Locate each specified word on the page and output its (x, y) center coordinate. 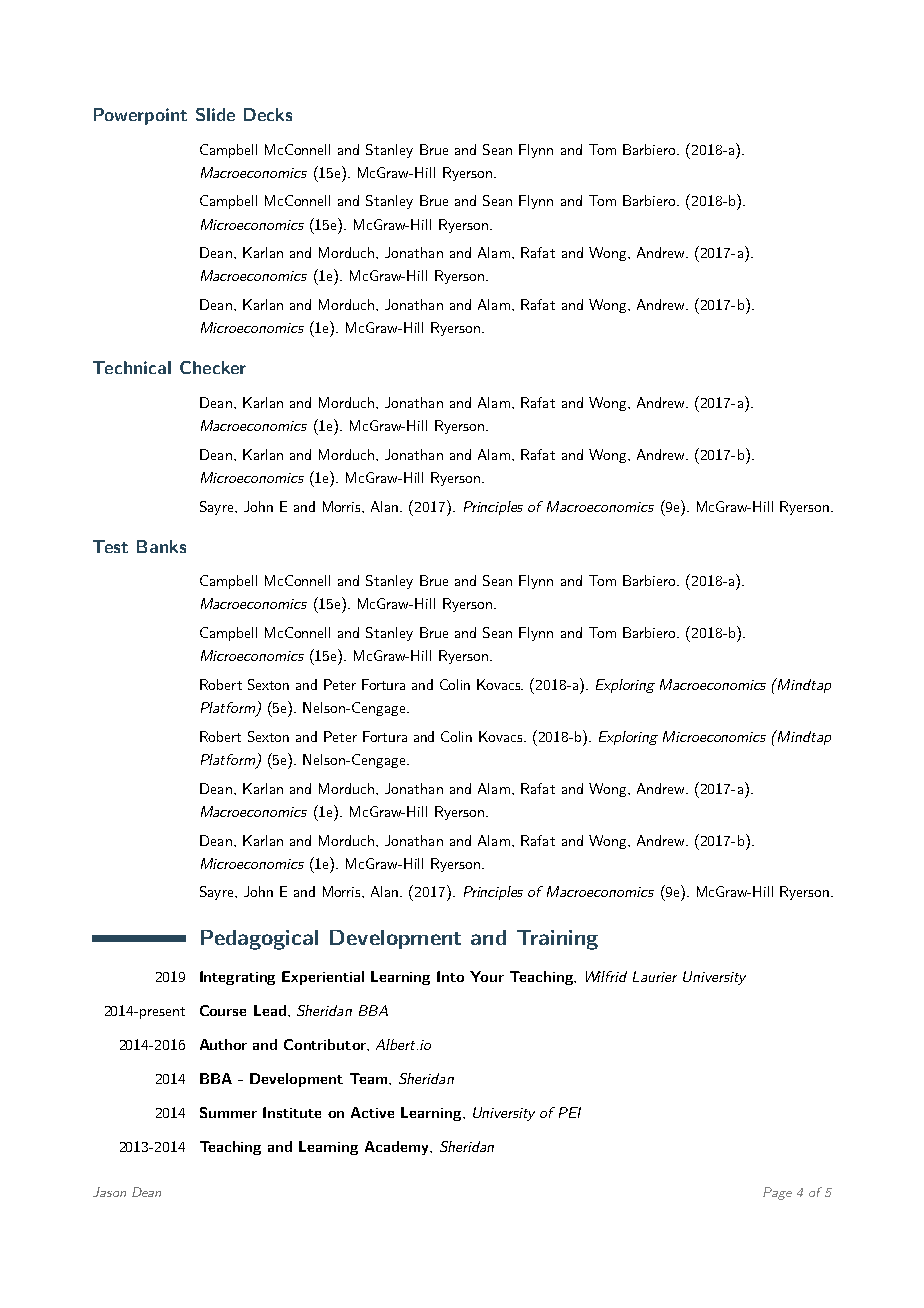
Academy (398, 1148)
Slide (215, 114)
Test (110, 546)
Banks (161, 546)
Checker (213, 367)
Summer (228, 1112)
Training (557, 940)
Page (777, 1193)
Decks (268, 114)
